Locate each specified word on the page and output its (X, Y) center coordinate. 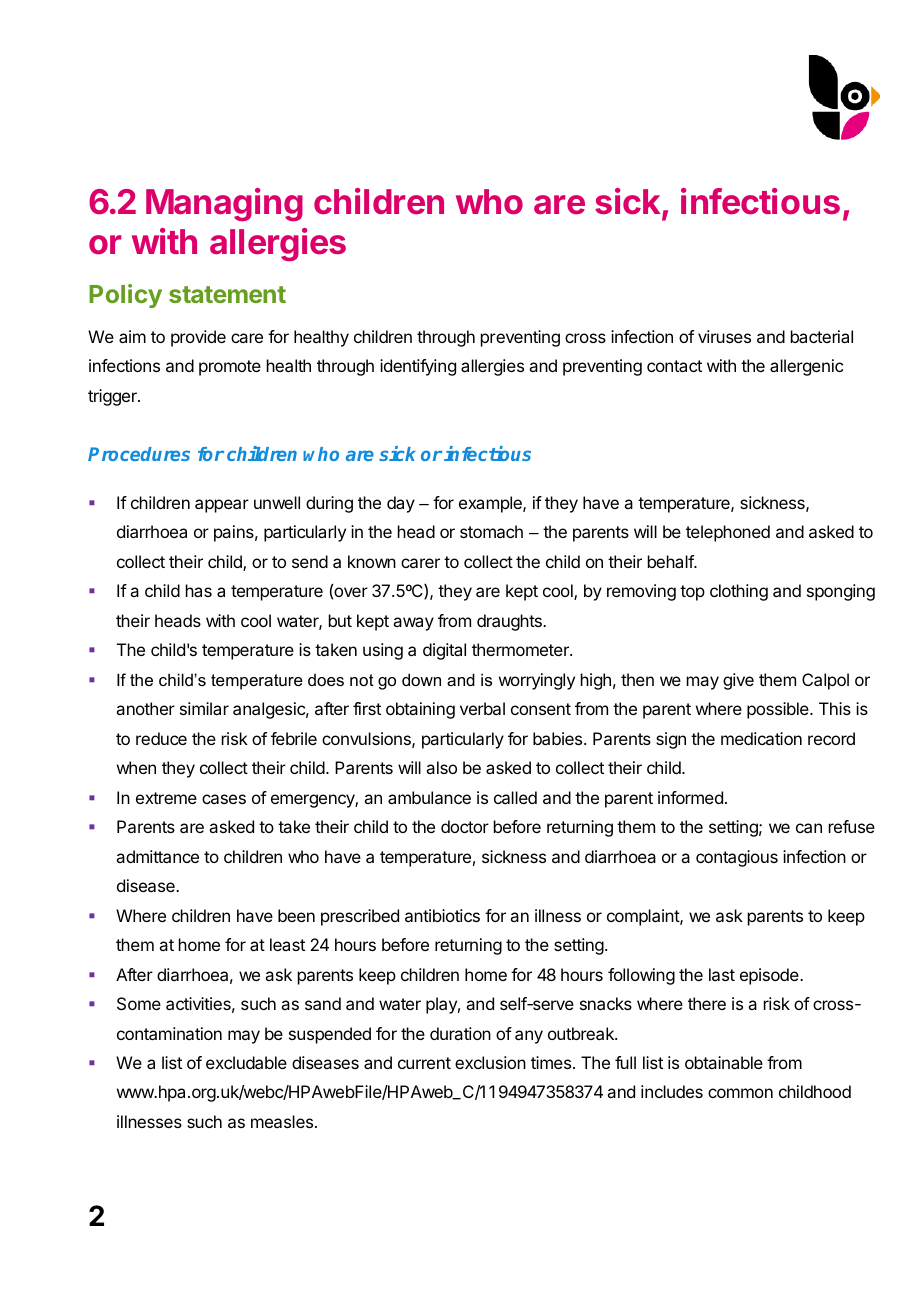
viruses (724, 336)
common (740, 1093)
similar (204, 708)
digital (444, 651)
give (738, 681)
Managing (224, 205)
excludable (246, 1062)
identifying (418, 367)
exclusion (490, 1062)
